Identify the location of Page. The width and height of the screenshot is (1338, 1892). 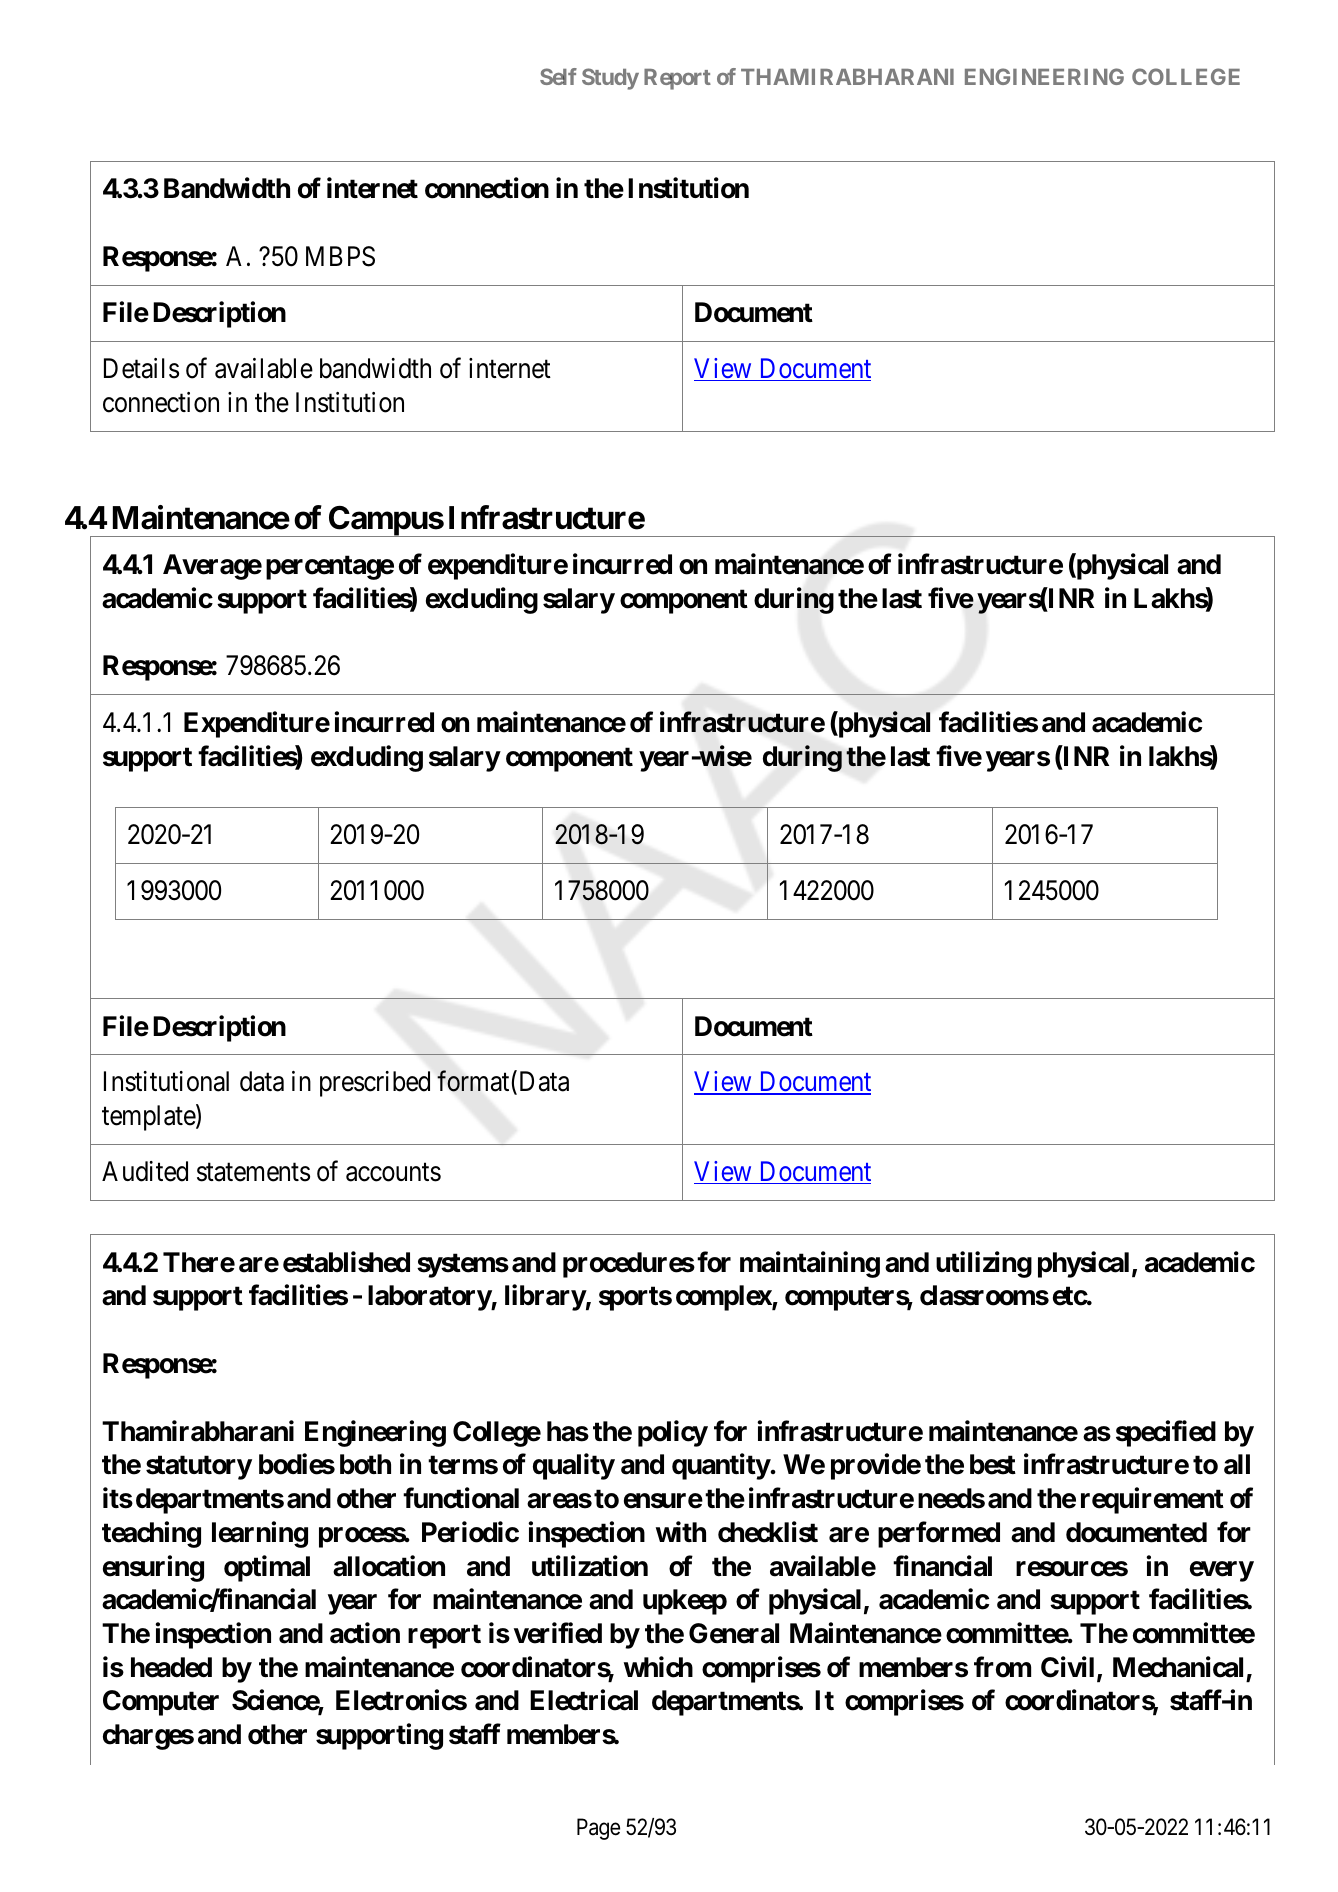
(598, 1829).
